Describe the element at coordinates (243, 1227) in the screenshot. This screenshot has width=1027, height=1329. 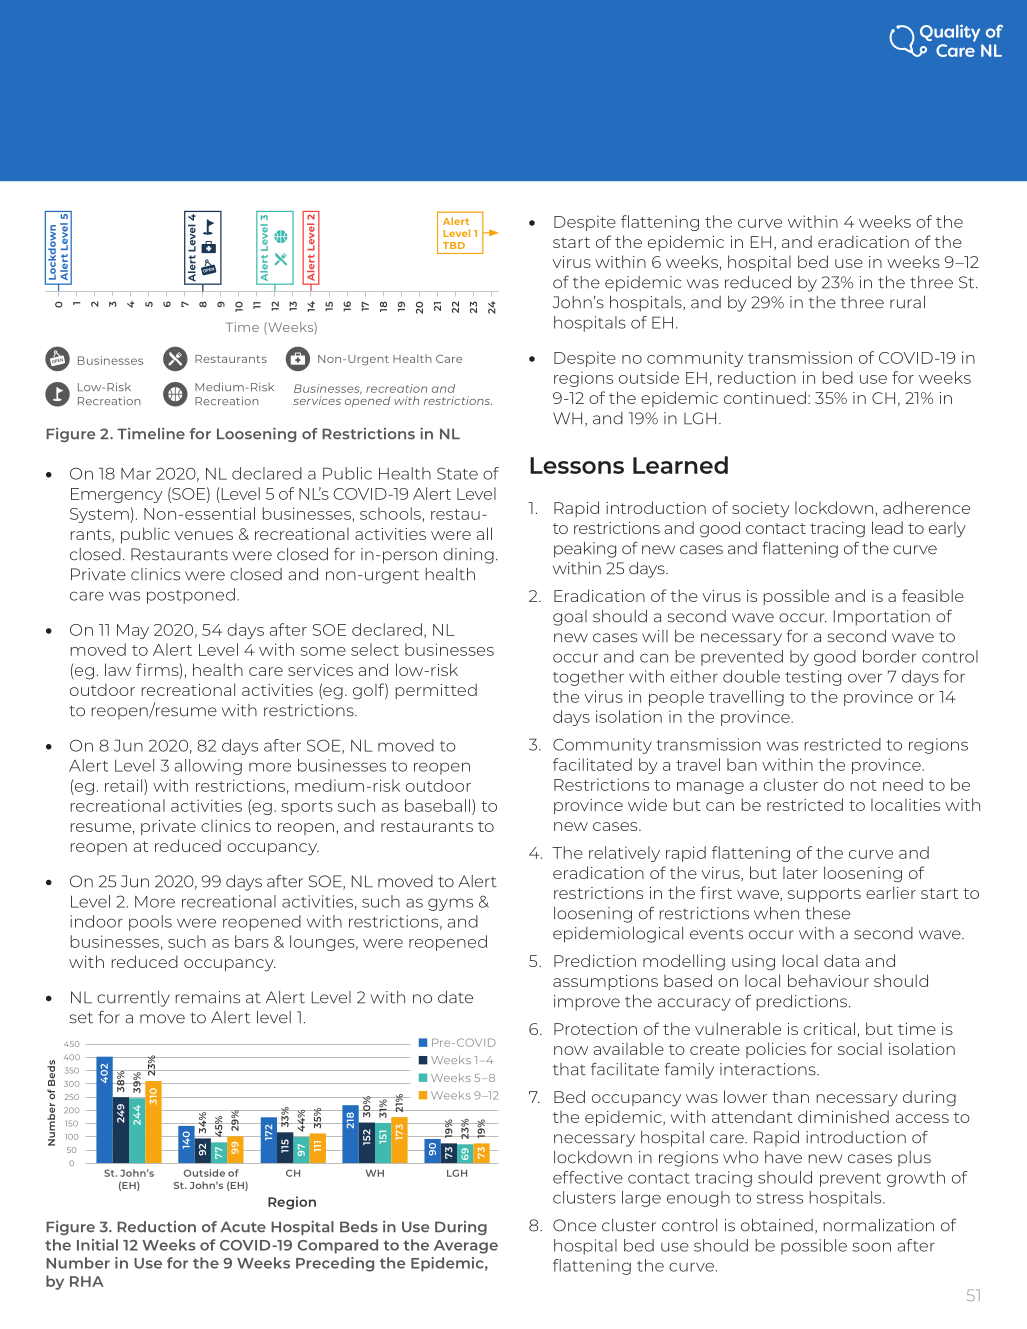
I see `Acute` at that location.
